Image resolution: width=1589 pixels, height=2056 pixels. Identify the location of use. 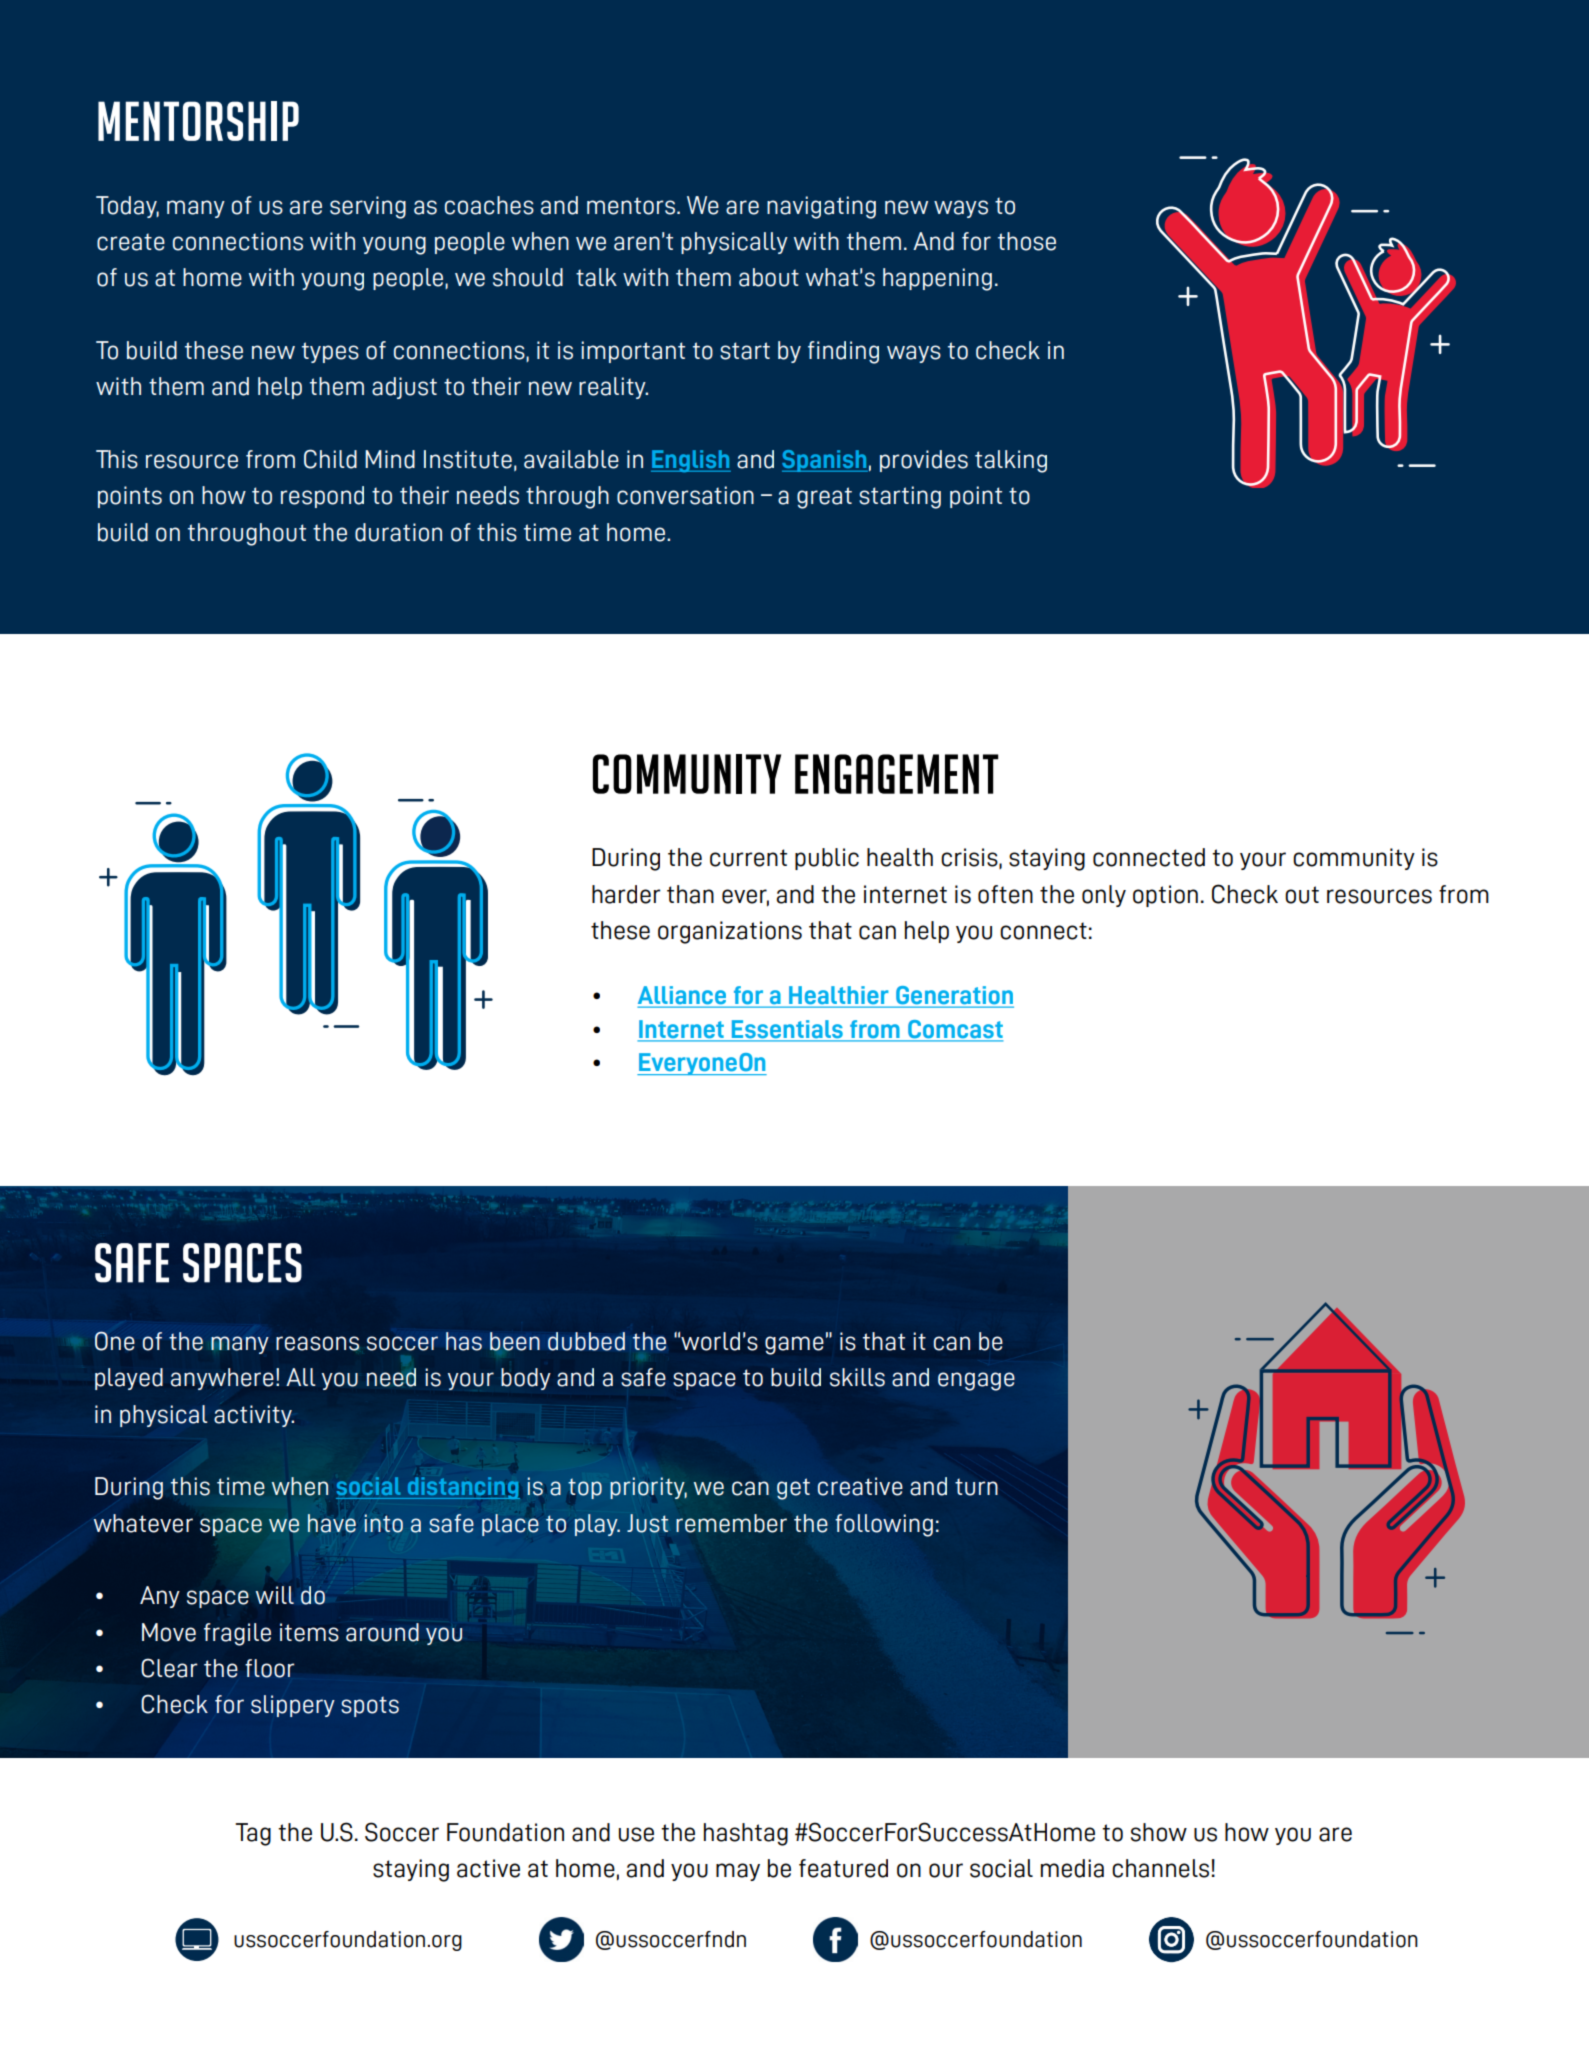
(636, 1834).
